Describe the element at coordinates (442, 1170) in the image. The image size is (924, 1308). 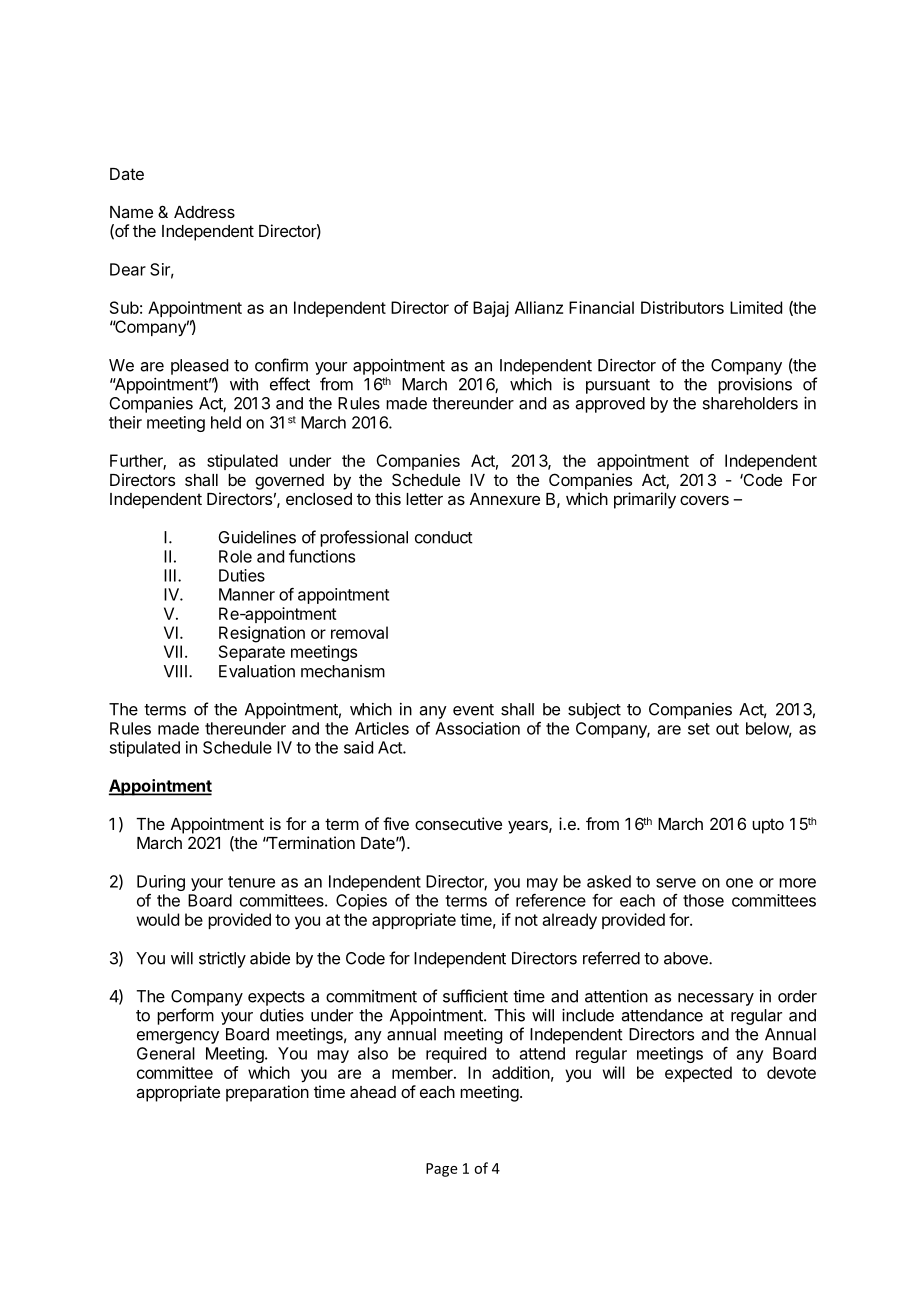
I see `Page` at that location.
